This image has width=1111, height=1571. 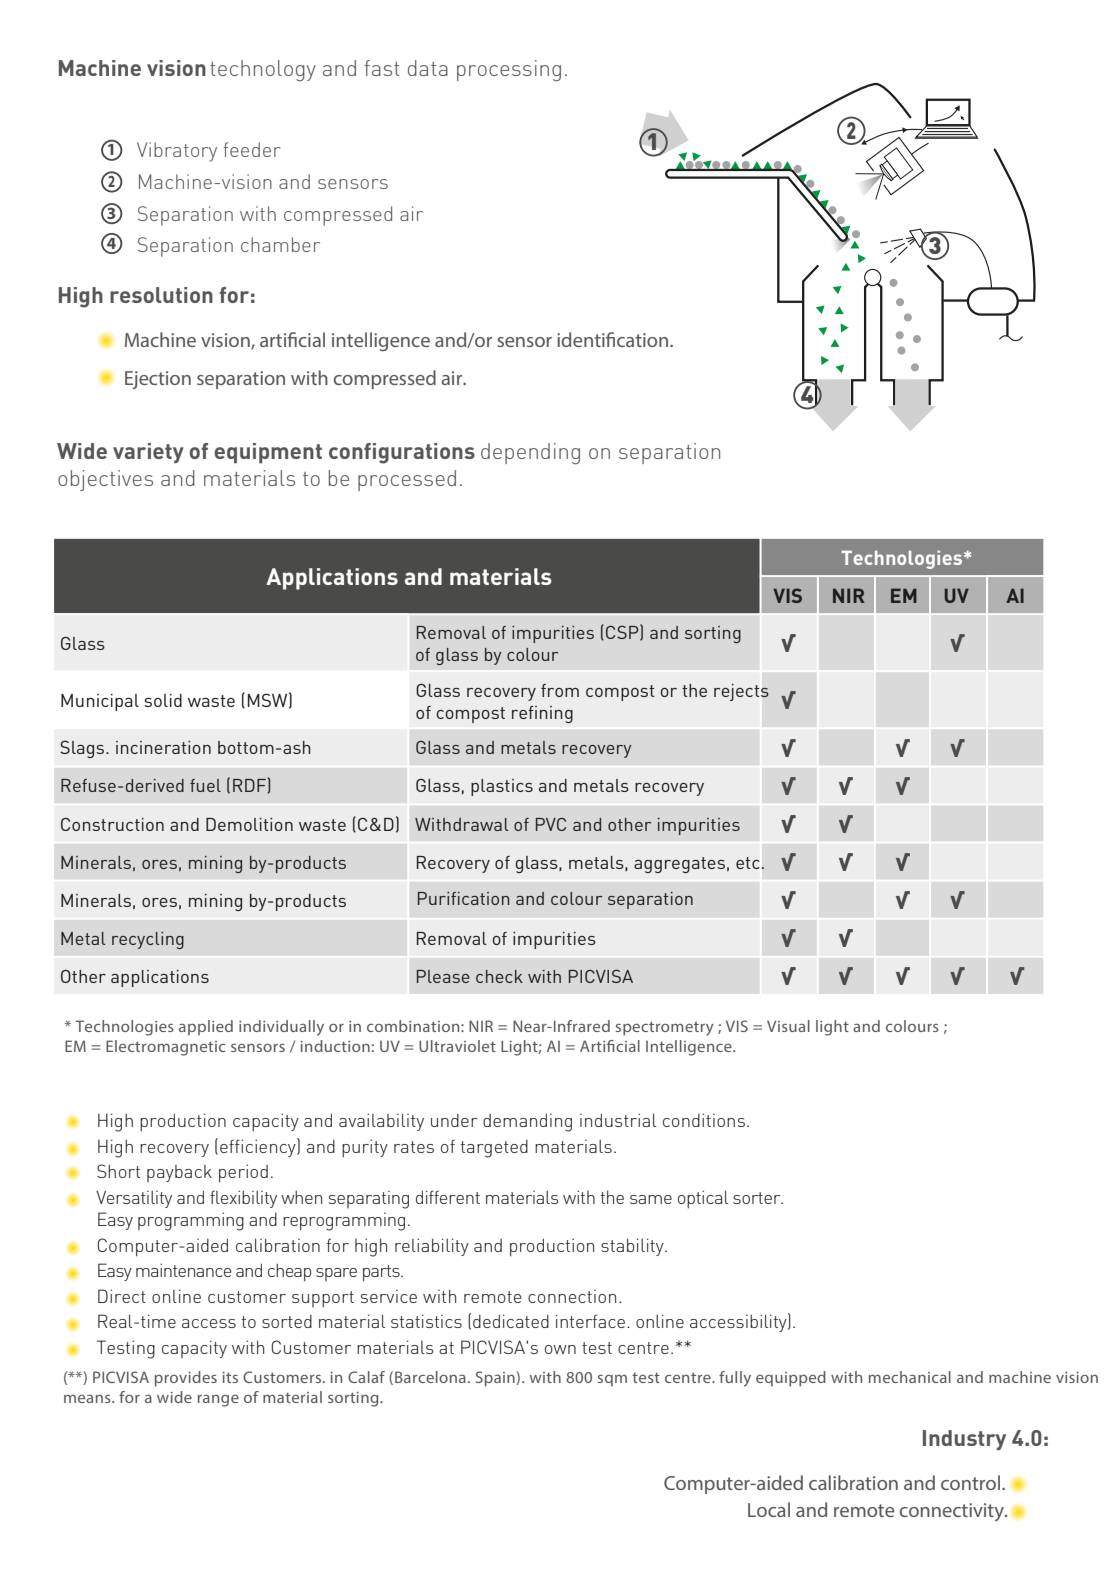 I want to click on efficiency, so click(x=259, y=1147).
